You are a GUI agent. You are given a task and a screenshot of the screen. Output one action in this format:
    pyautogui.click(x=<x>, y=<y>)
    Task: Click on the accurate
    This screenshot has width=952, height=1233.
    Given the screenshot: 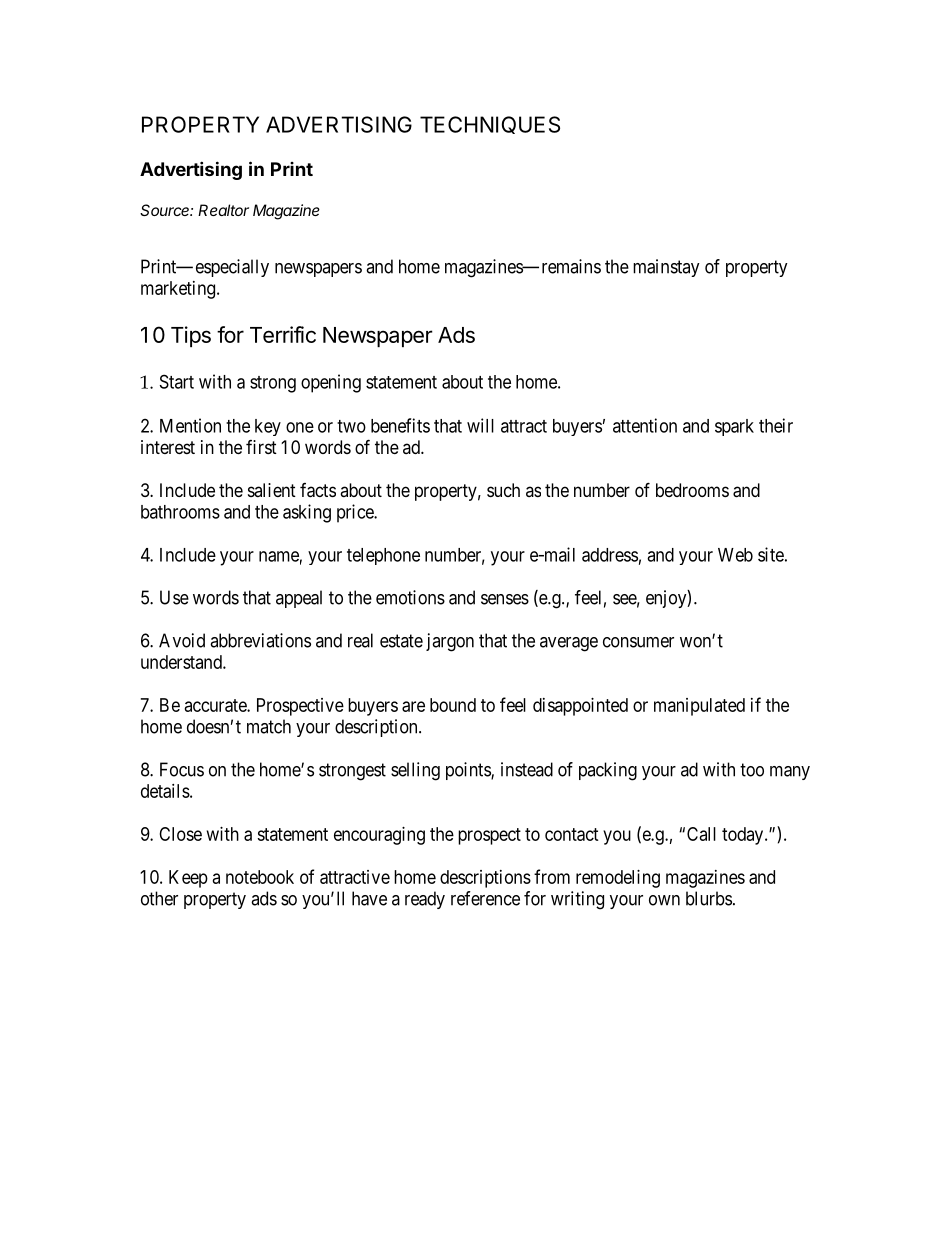 What is the action you would take?
    pyautogui.click(x=216, y=705)
